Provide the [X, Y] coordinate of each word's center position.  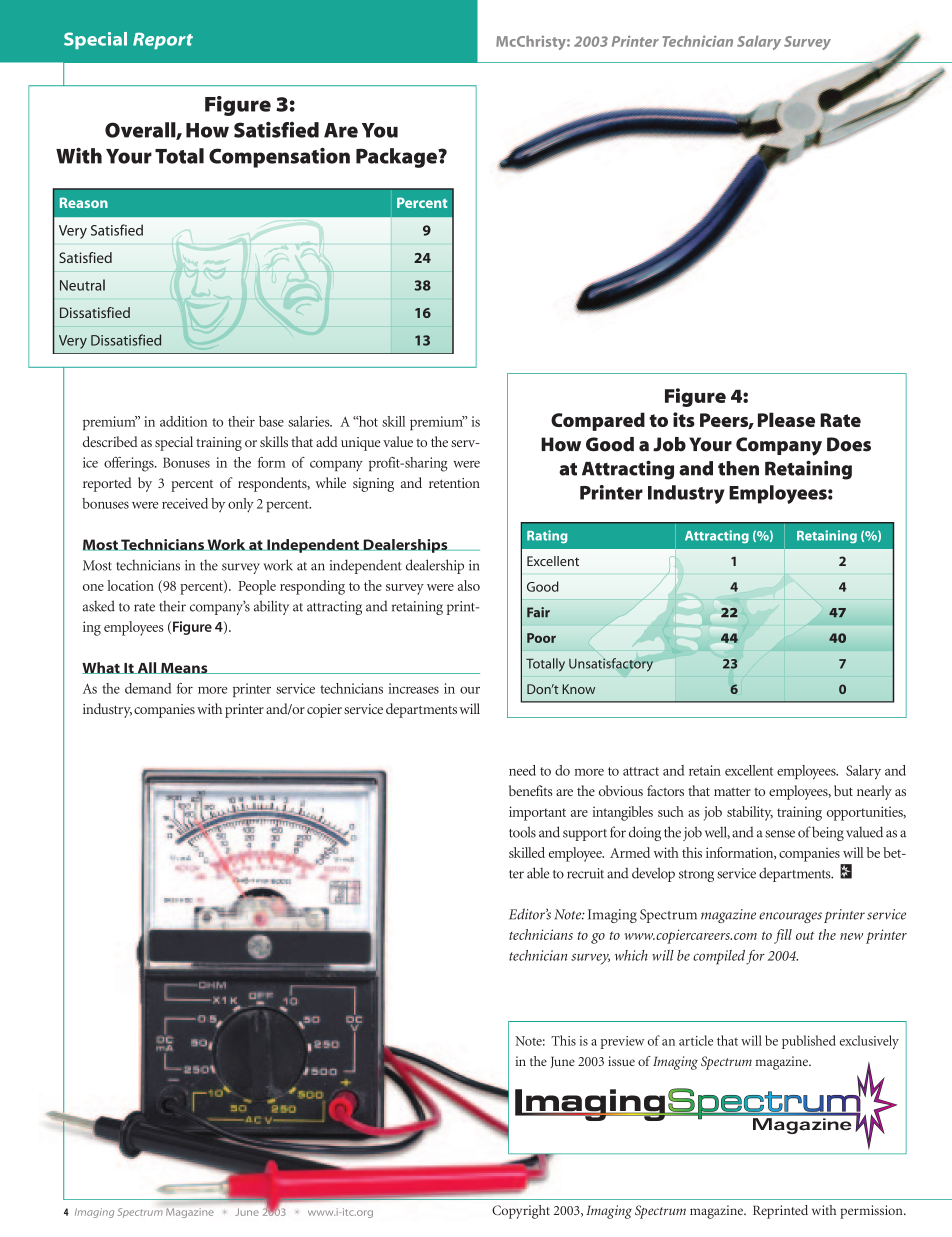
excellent [749, 770]
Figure [192, 628]
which [631, 955]
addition [183, 421]
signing [373, 485]
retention [454, 483]
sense [780, 834]
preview [622, 1042]
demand [148, 688]
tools [522, 832]
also [469, 585]
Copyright [521, 1212]
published [809, 1042]
